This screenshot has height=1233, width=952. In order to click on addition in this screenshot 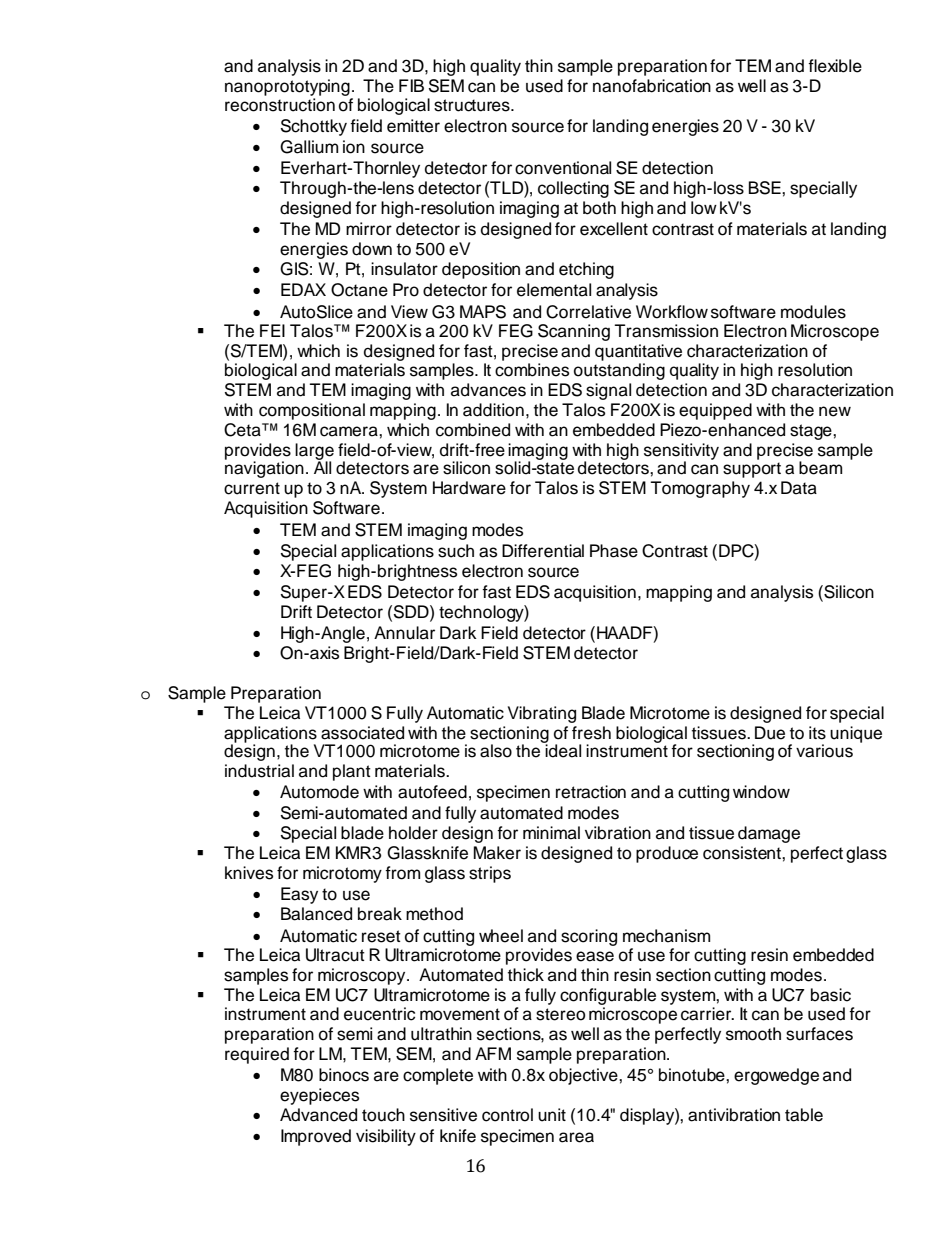, I will do `click(493, 410)`.
